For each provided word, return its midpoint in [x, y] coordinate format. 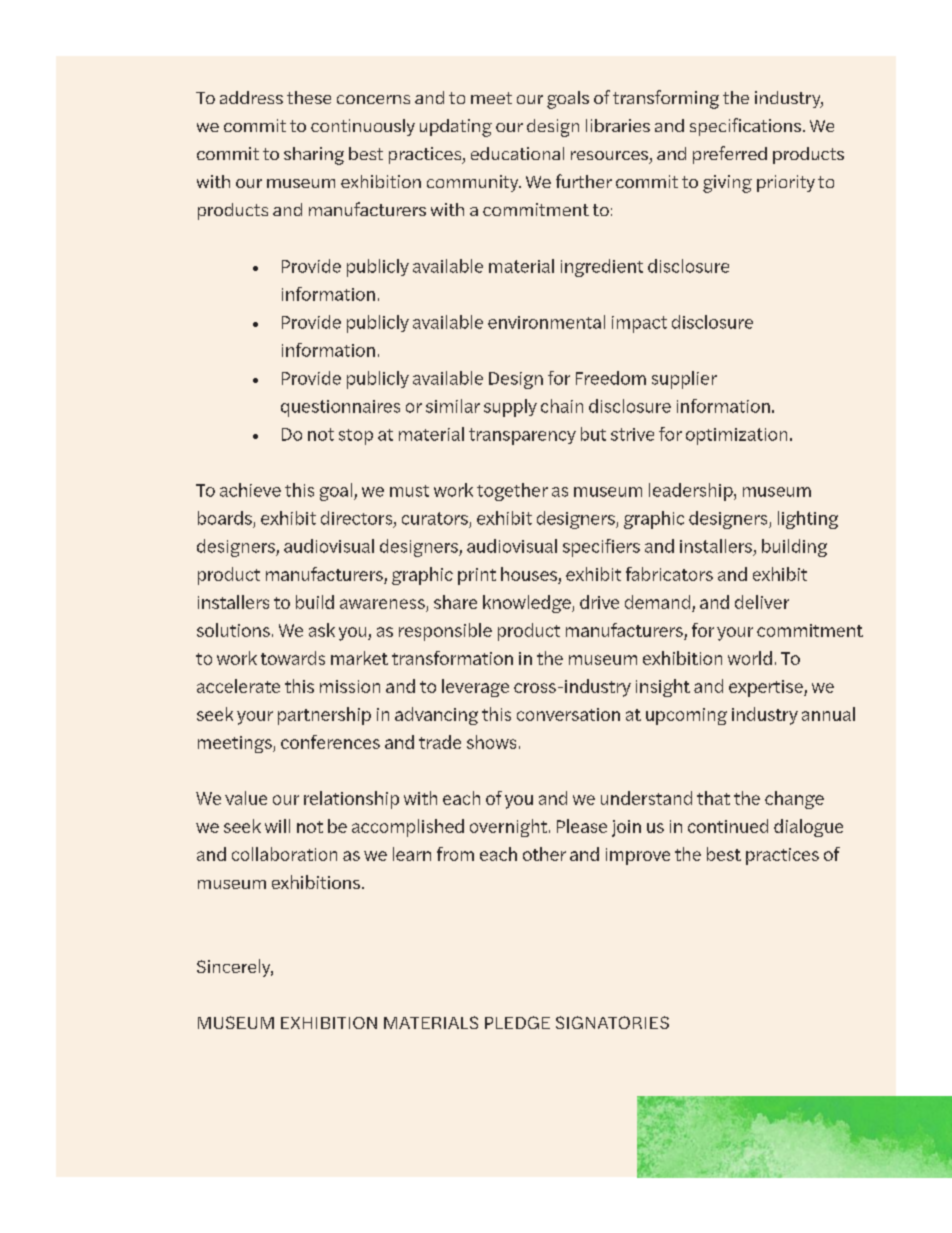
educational [517, 153]
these [309, 97]
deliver [762, 602]
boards [225, 518]
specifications [745, 127]
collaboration [284, 854]
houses [529, 574]
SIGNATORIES [612, 1022]
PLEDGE [517, 1022]
